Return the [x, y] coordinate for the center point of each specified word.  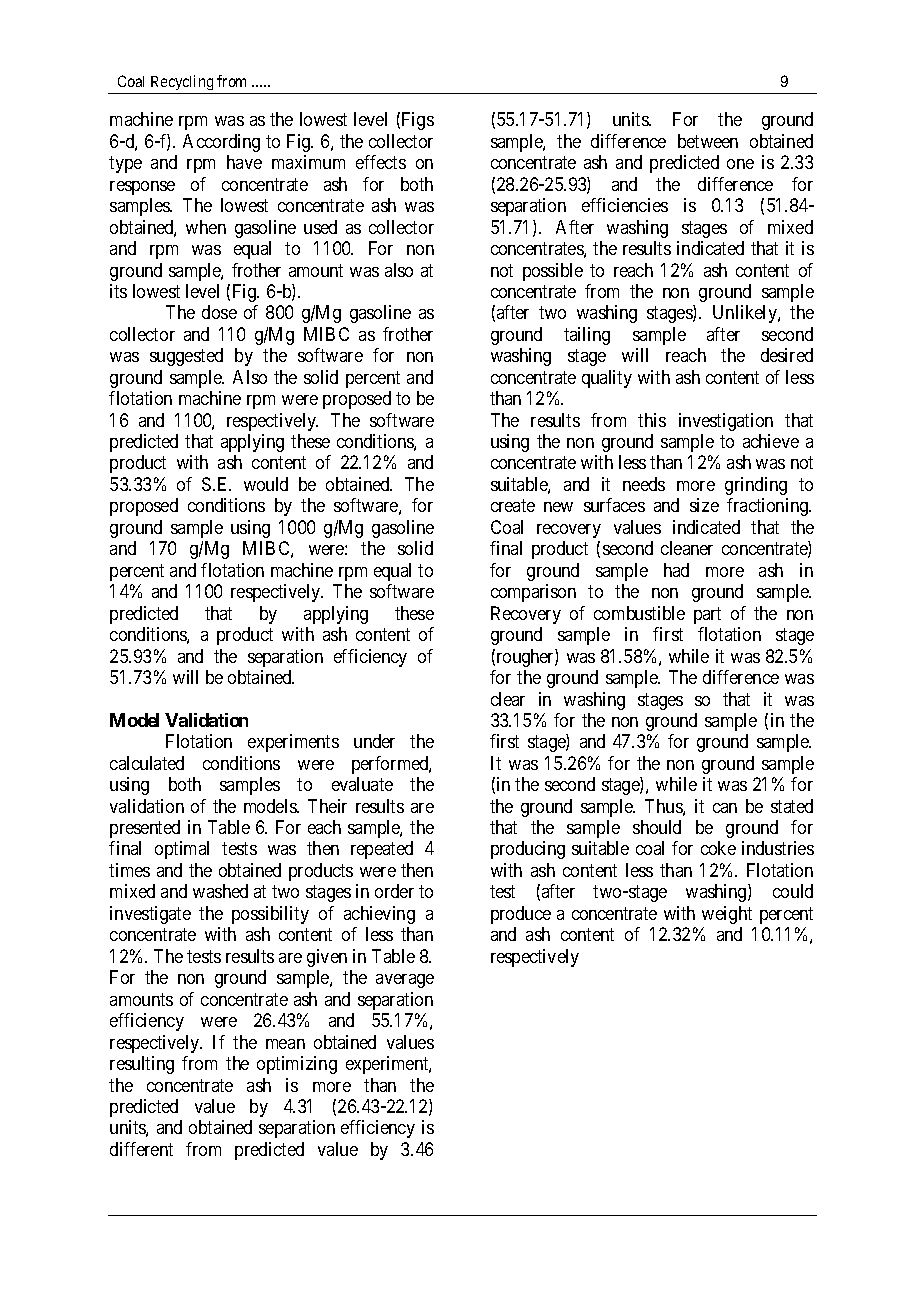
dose [219, 312]
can [725, 808]
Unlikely [746, 314]
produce [521, 915]
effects [381, 162]
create [513, 506]
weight [727, 915]
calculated [147, 763]
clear [508, 699]
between [708, 141]
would [266, 484]
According [221, 143]
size [704, 505]
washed [220, 891]
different [141, 1149]
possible [553, 272]
